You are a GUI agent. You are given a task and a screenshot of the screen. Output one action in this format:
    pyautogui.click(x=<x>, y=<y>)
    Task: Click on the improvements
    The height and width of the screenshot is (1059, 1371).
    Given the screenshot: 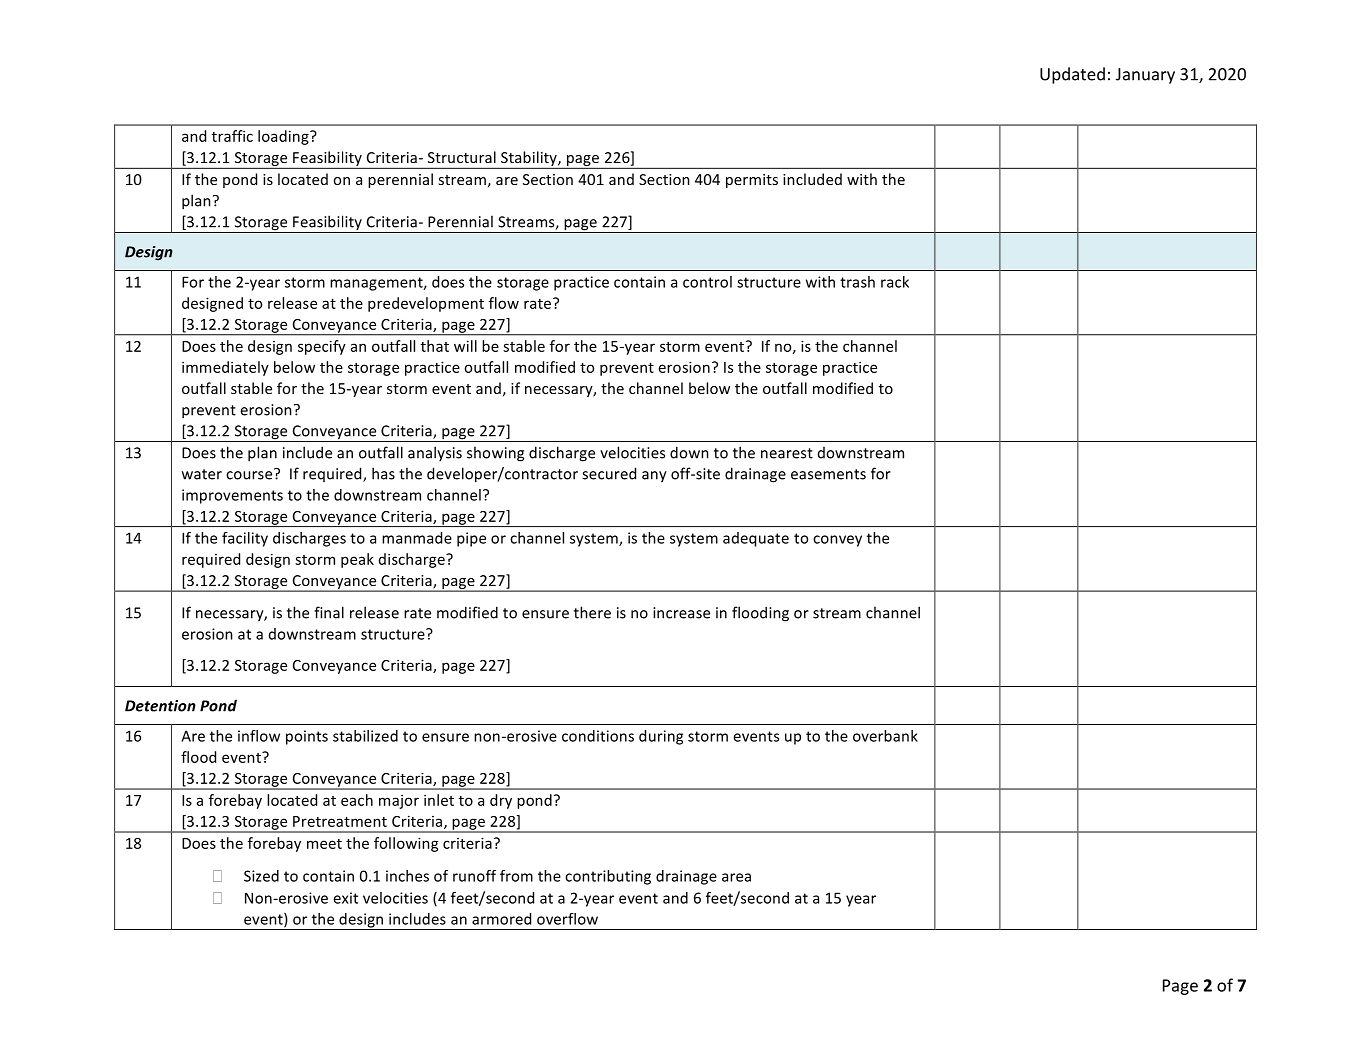 What is the action you would take?
    pyautogui.click(x=232, y=496)
